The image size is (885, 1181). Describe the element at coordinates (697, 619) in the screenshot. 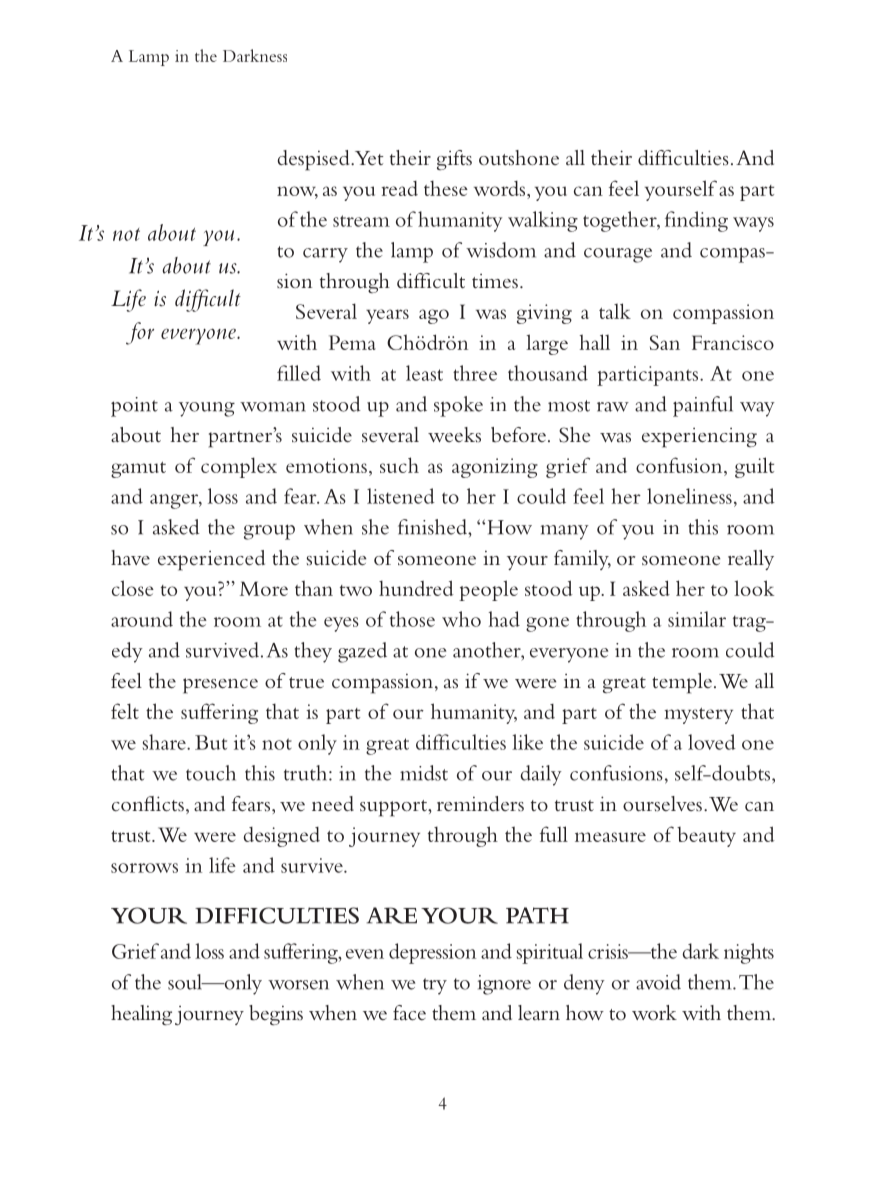

I see `similar` at that location.
